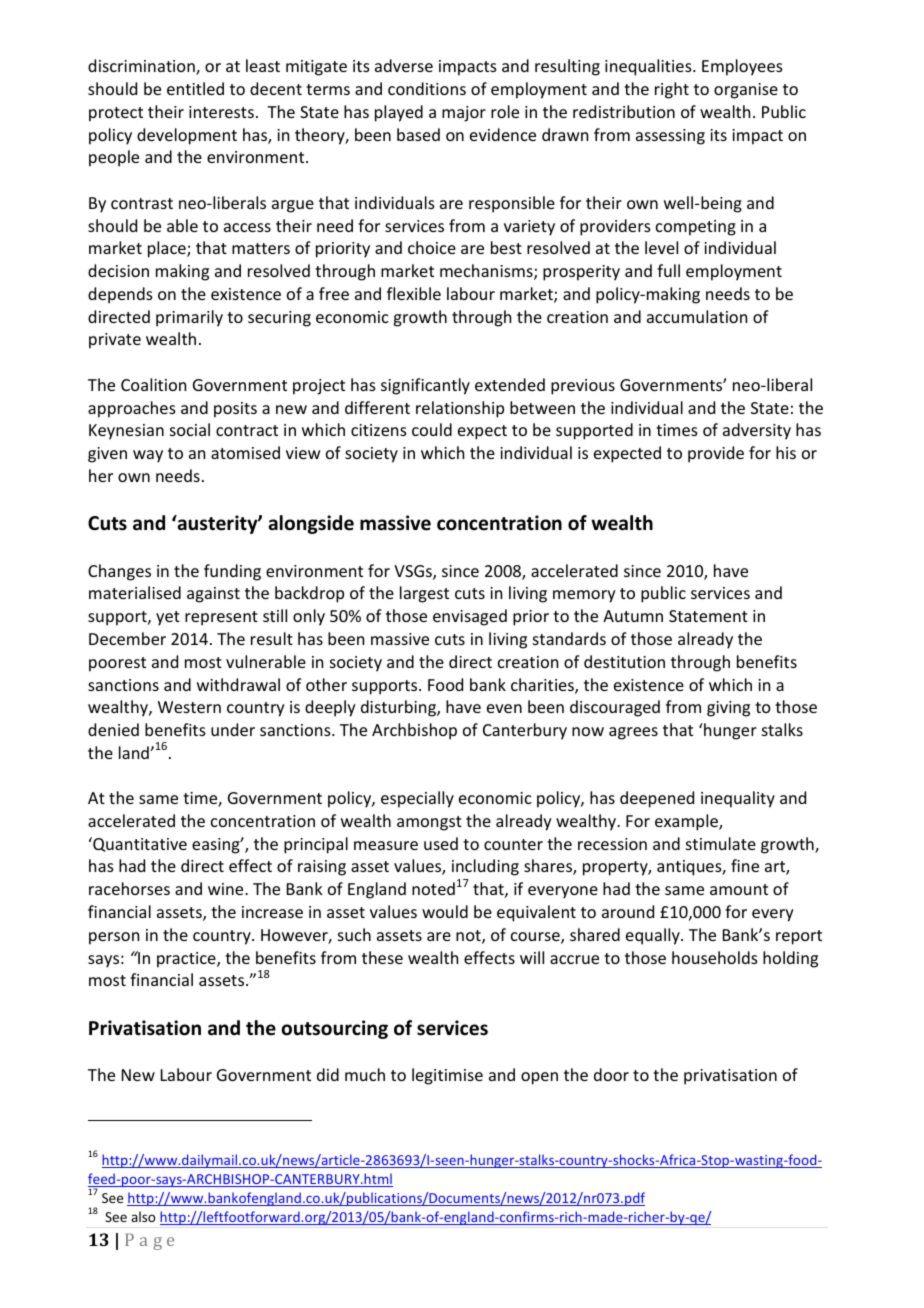 The image size is (924, 1308). What do you see at coordinates (168, 618) in the screenshot?
I see `yet` at bounding box center [168, 618].
